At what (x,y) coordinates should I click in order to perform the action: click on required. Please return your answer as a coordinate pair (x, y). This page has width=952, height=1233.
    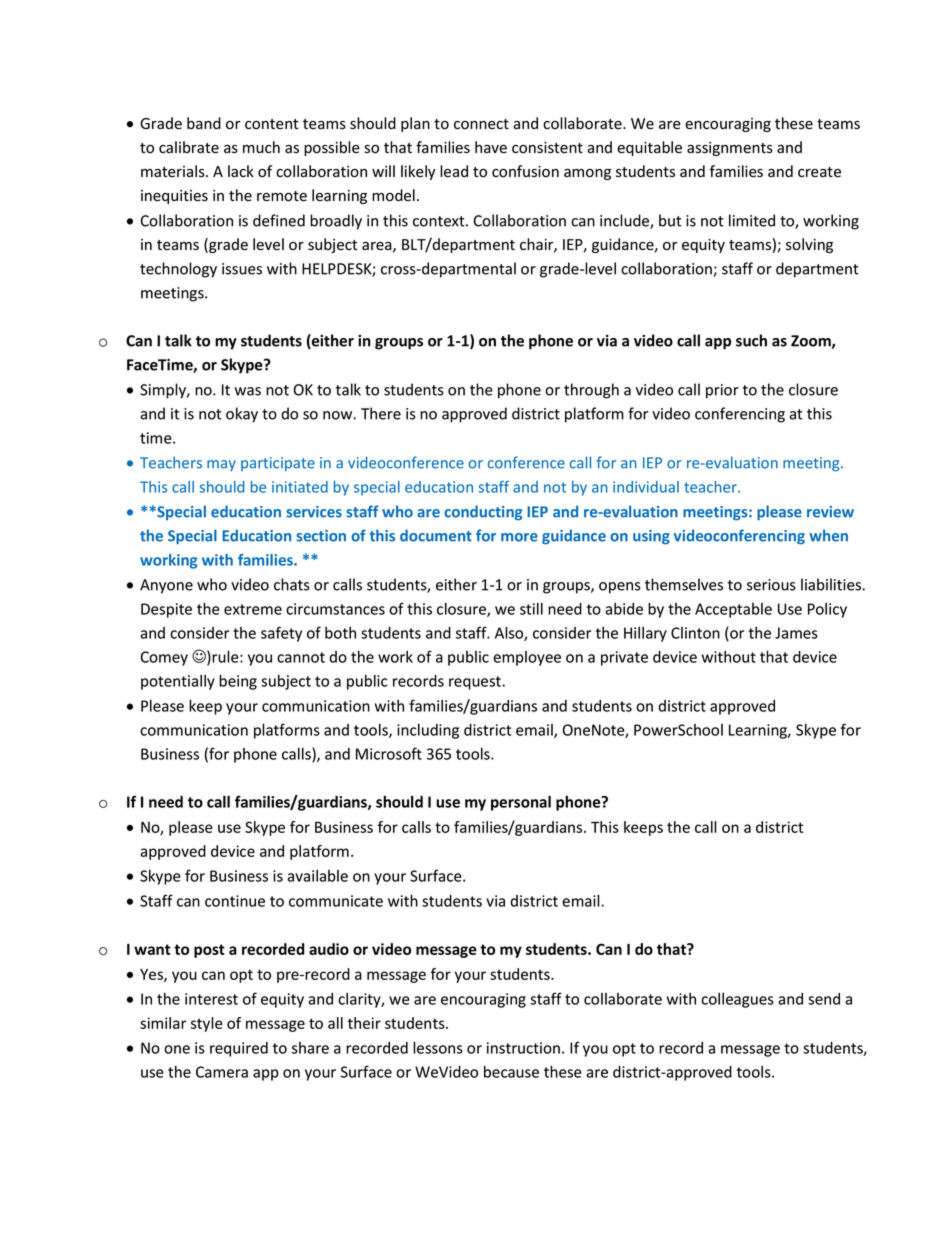
    Looking at the image, I should click on (239, 1049).
